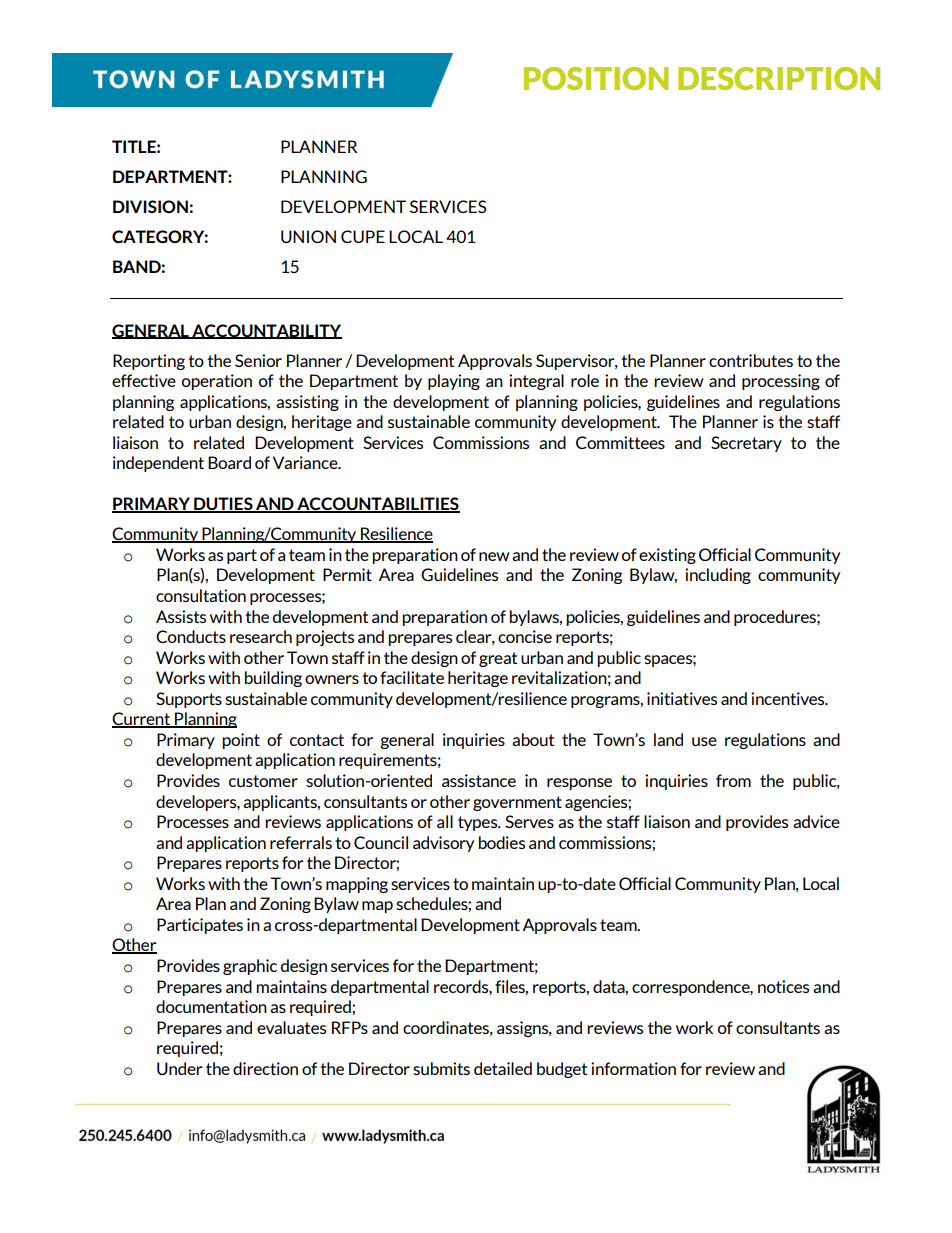  Describe the element at coordinates (783, 986) in the screenshot. I see `notices` at that location.
